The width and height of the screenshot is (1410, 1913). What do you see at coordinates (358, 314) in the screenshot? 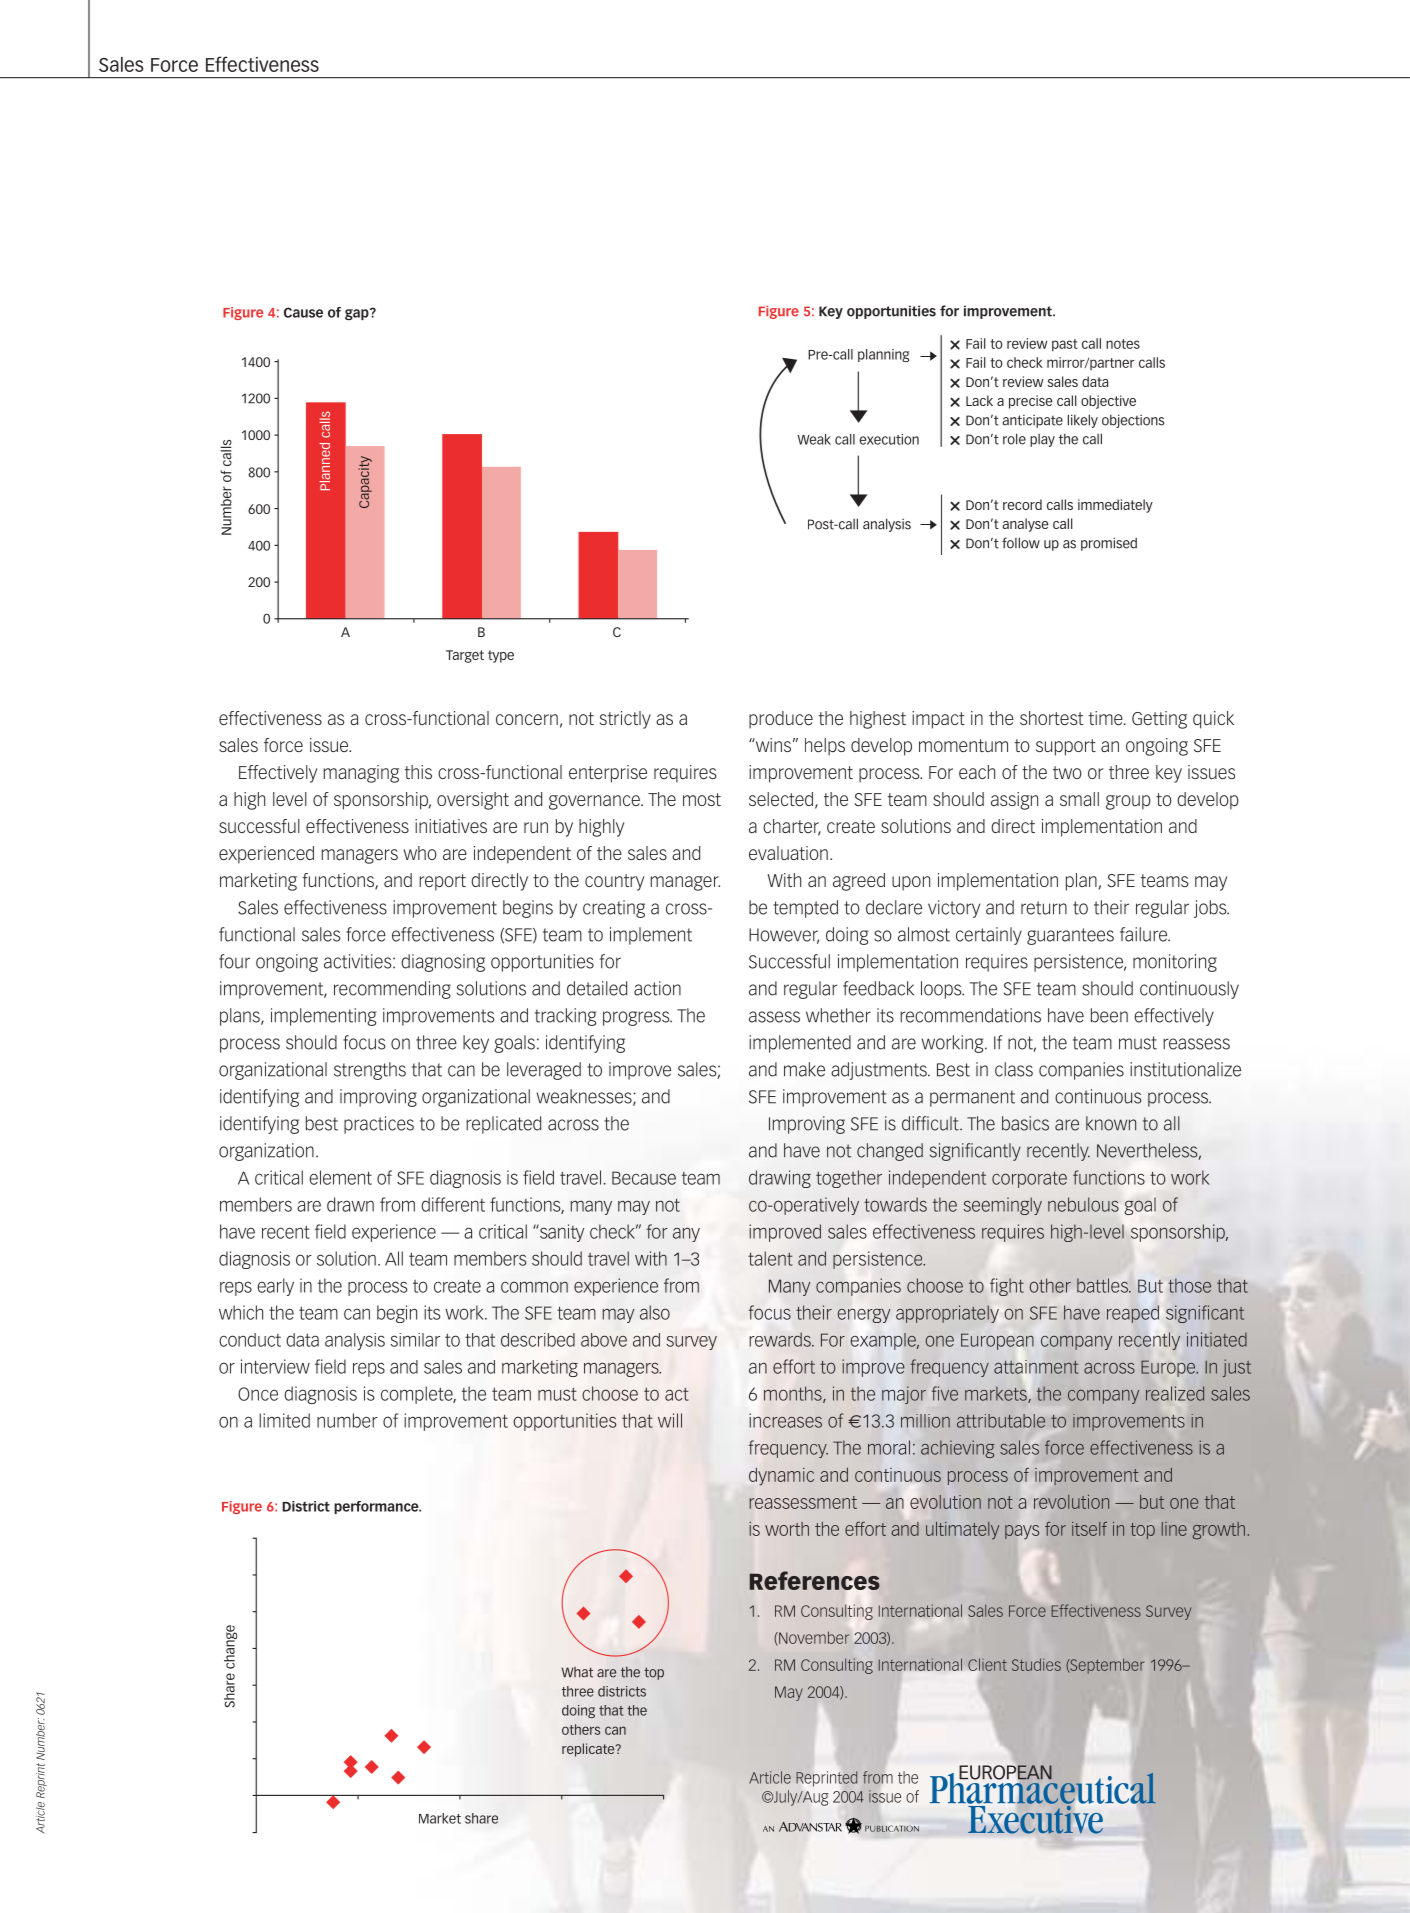
I see `gap` at bounding box center [358, 314].
